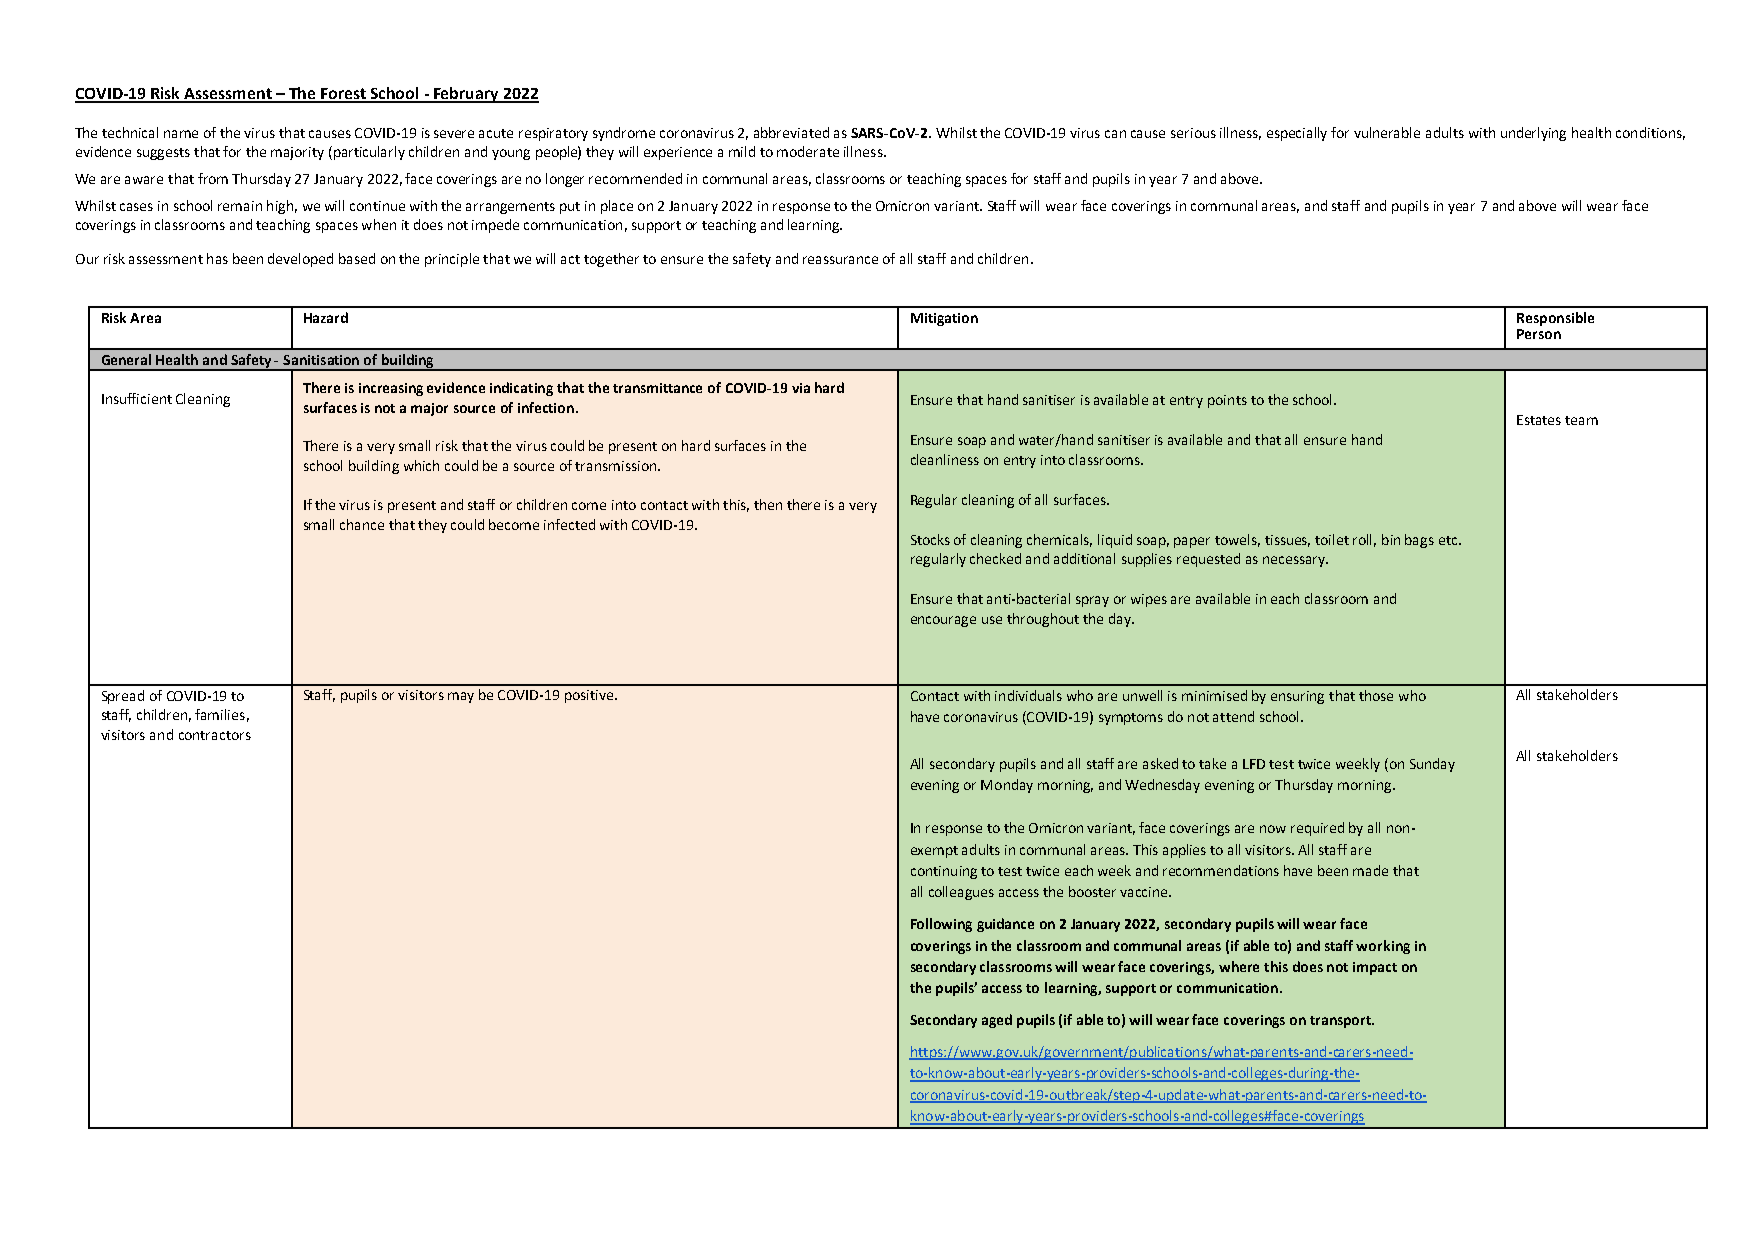 This screenshot has height=1246, width=1762. I want to click on Forest, so click(344, 95).
